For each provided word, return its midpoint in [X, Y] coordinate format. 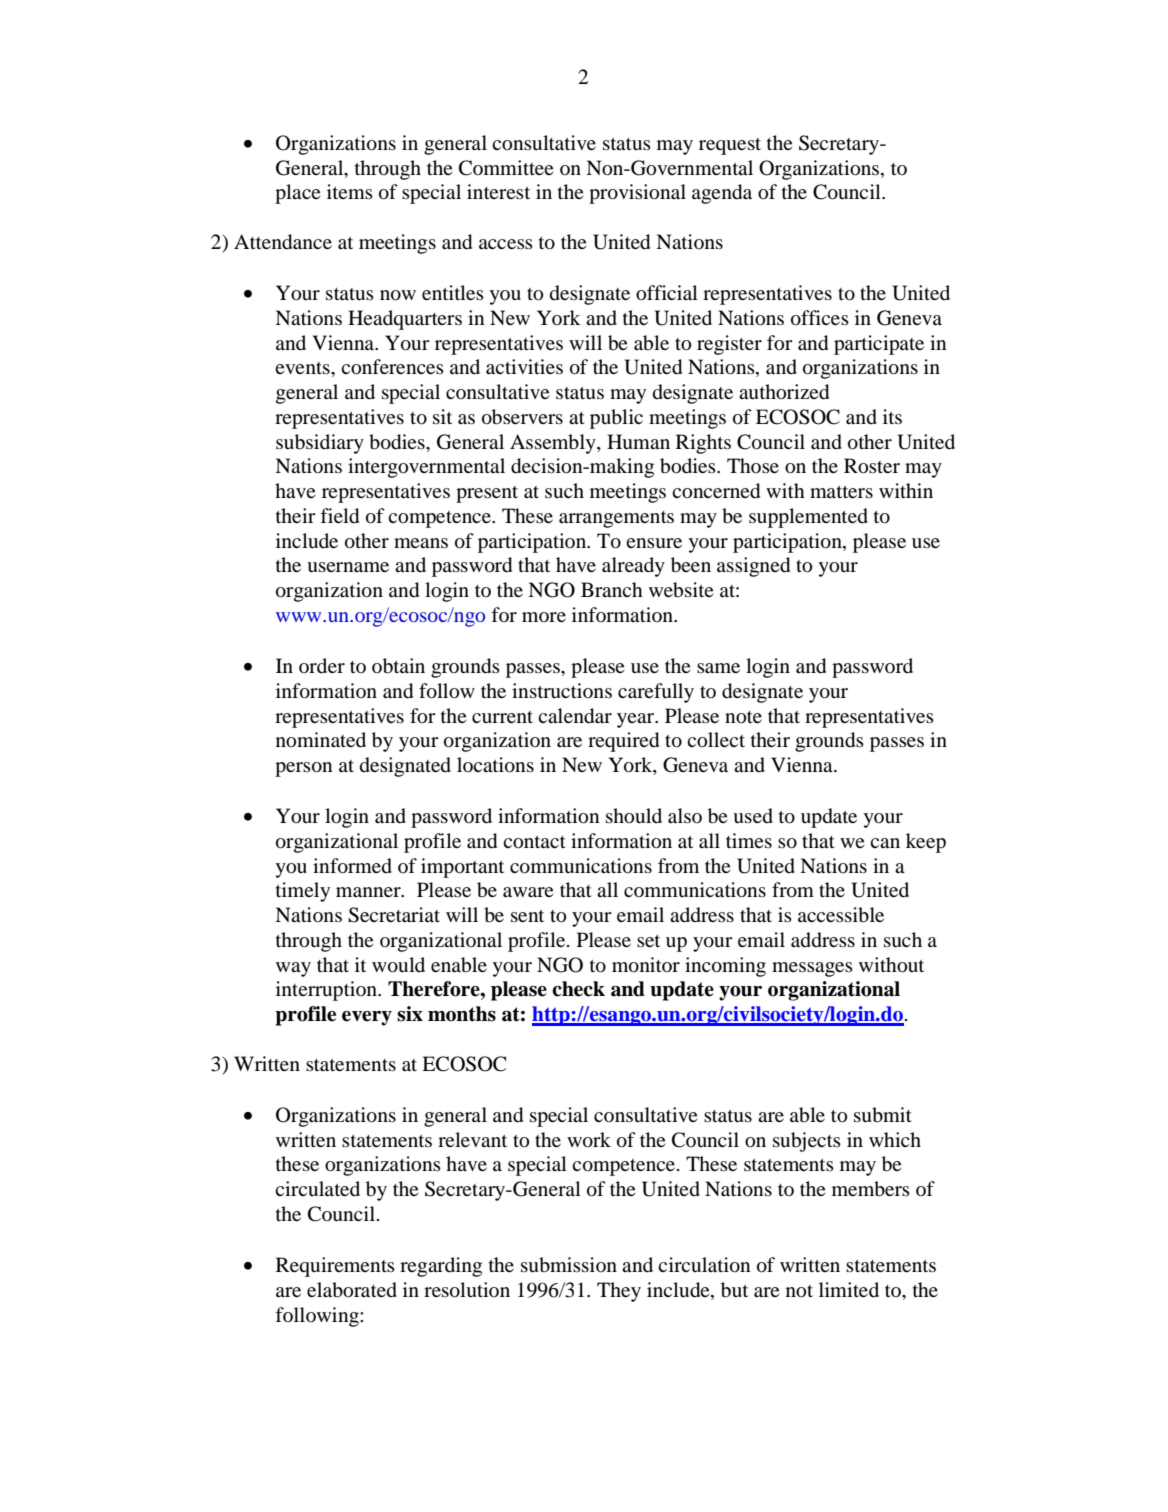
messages [812, 969]
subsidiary [320, 444]
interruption [328, 991]
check [578, 989]
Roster [872, 466]
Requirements [335, 1267]
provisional [637, 194]
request [730, 146]
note [743, 717]
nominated [321, 740]
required [623, 742]
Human [638, 442]
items [350, 191]
